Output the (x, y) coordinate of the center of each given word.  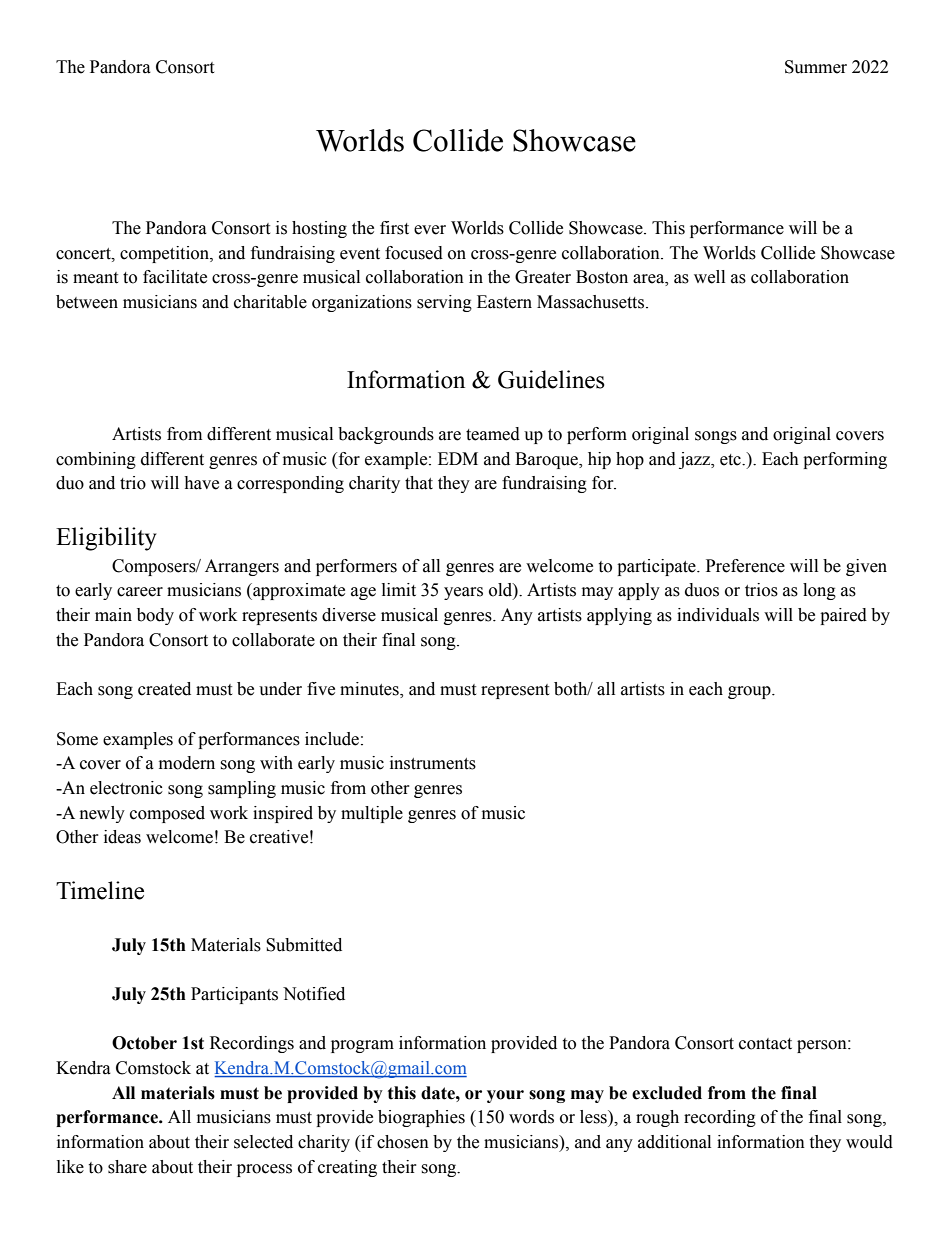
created (164, 689)
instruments (433, 763)
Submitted (304, 945)
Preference (745, 566)
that (419, 483)
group (750, 692)
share (127, 1167)
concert (84, 254)
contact (765, 1044)
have (201, 483)
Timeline (100, 890)
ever (430, 230)
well (709, 277)
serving (444, 303)
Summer (816, 67)
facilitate (175, 277)
